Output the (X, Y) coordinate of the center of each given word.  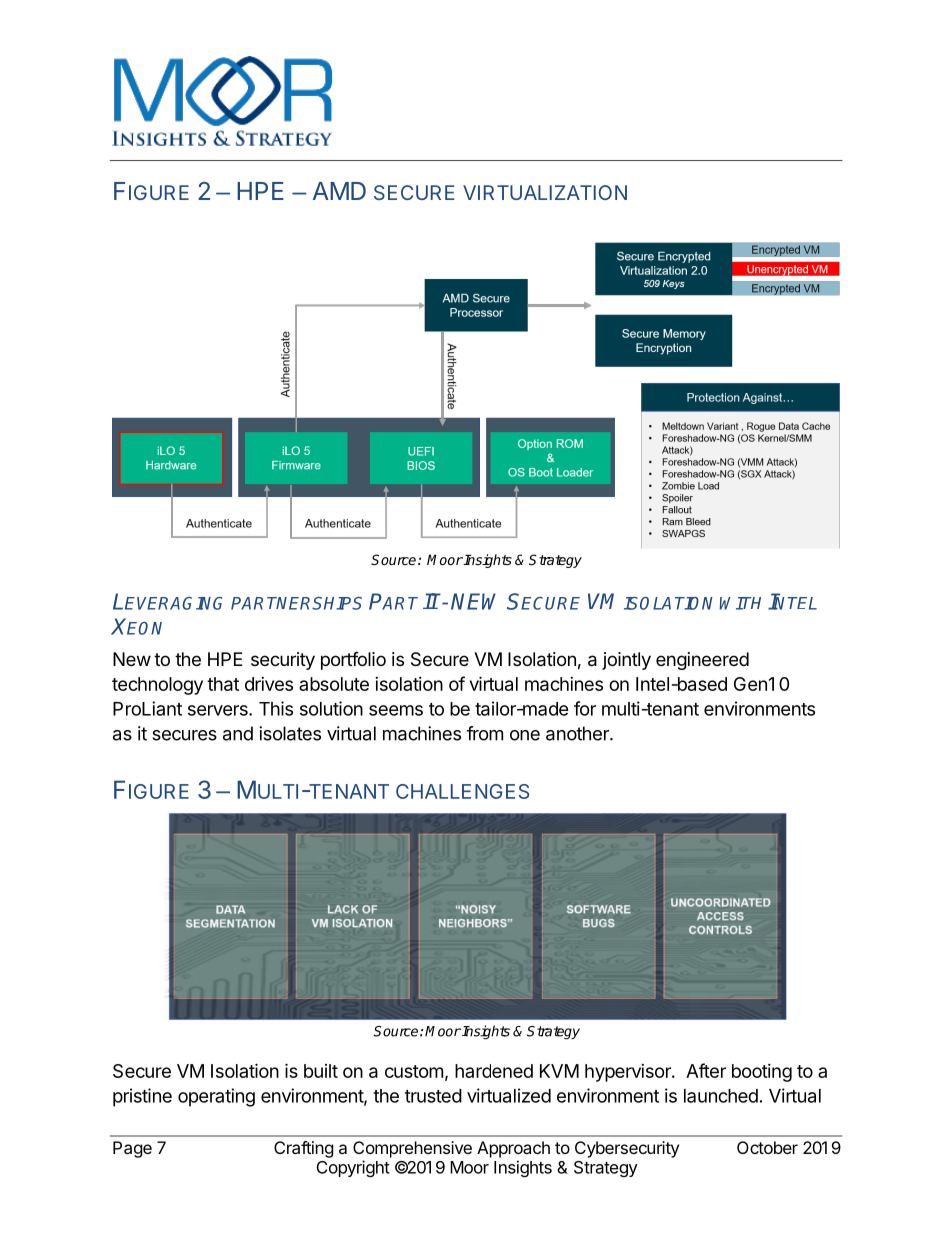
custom (414, 1071)
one (525, 735)
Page (132, 1149)
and (238, 733)
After (706, 1070)
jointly (626, 661)
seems (396, 710)
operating (216, 1097)
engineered (702, 661)
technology (157, 686)
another (578, 733)
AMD (339, 191)
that (223, 684)
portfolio (353, 661)
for (585, 708)
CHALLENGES (462, 791)
